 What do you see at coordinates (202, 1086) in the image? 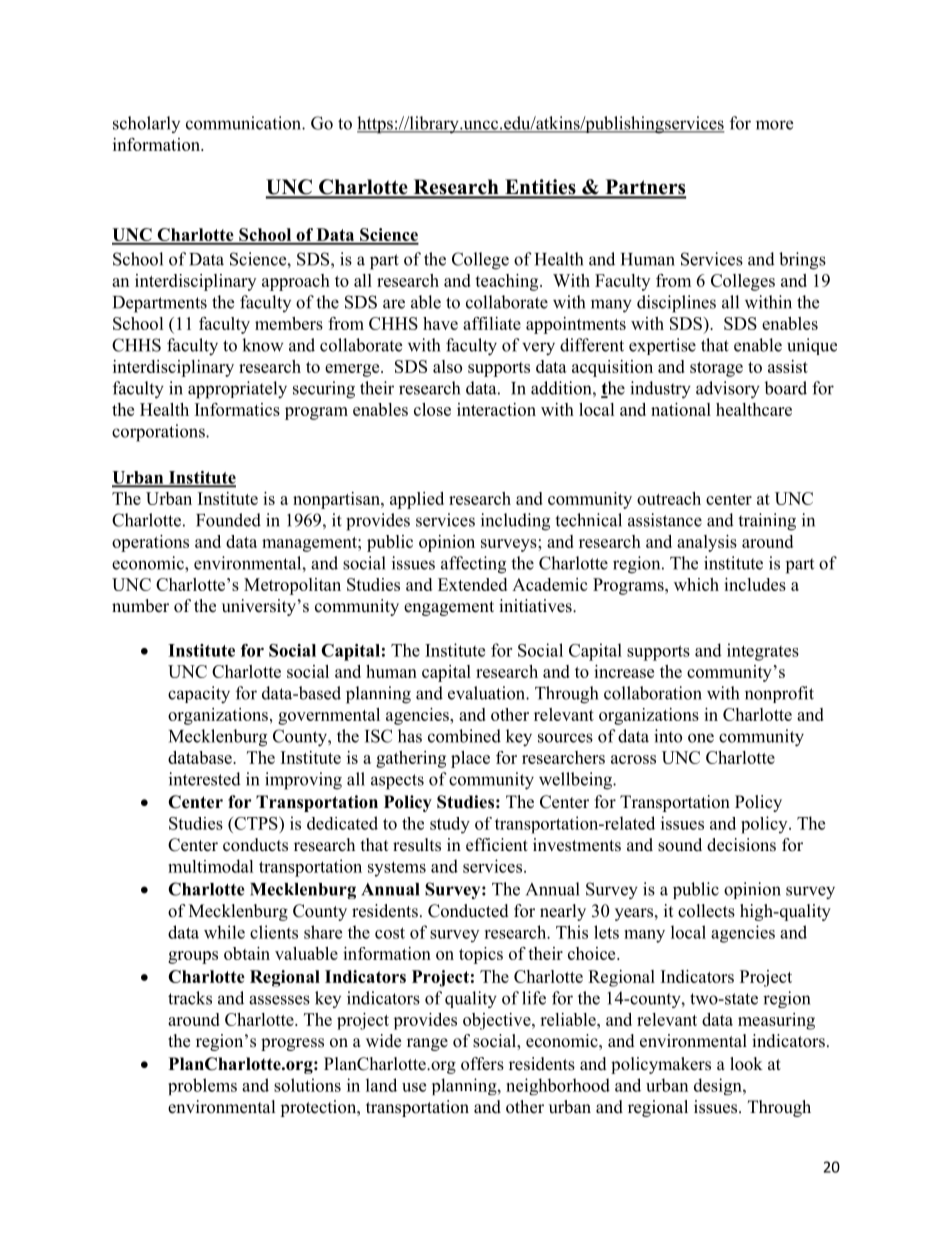
I see `problems` at bounding box center [202, 1086].
